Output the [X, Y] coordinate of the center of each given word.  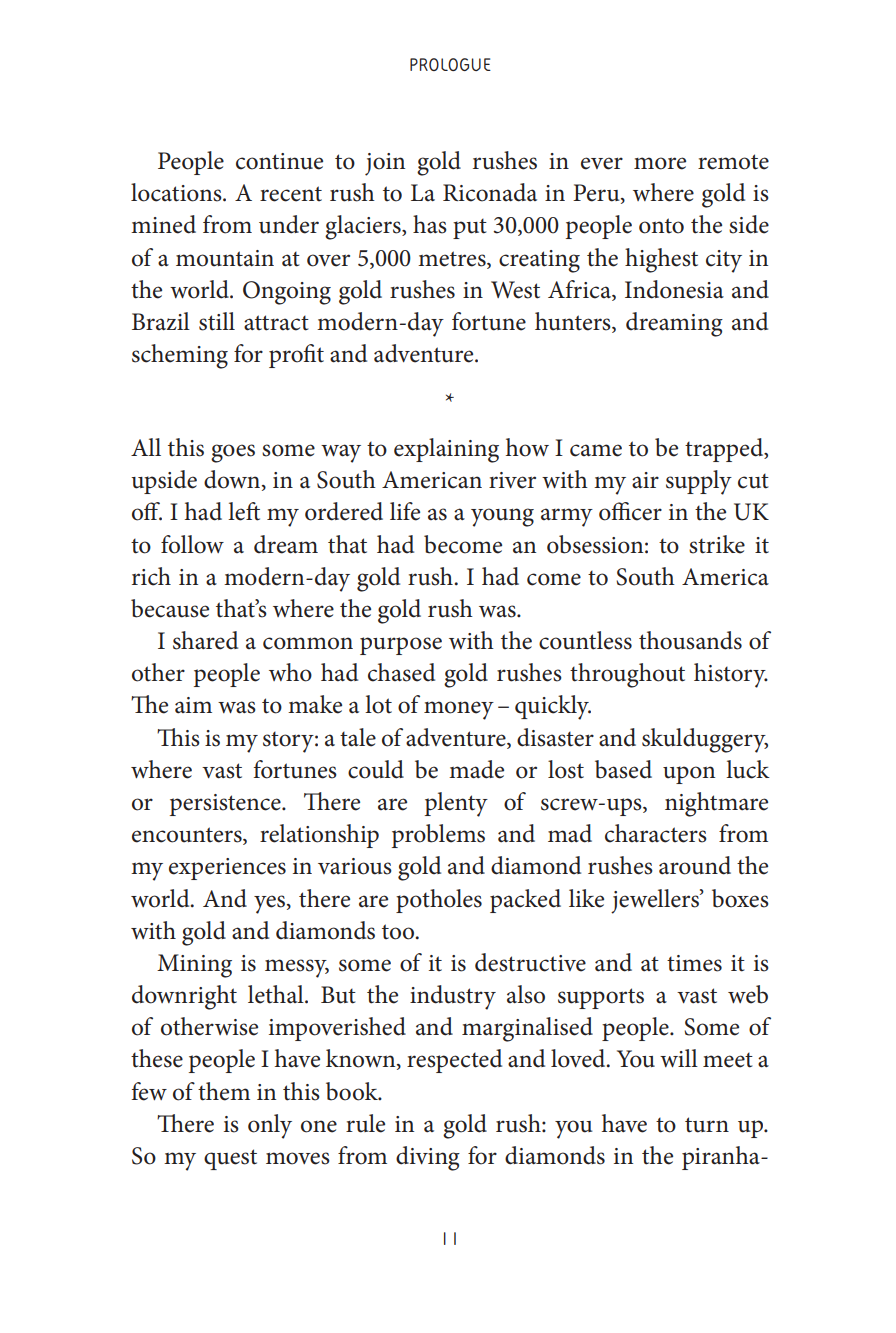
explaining [446, 450]
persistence [226, 805]
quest [230, 1159]
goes [233, 453]
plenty [456, 804]
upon [689, 775]
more [660, 163]
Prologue [450, 64]
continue [279, 161]
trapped [725, 450]
